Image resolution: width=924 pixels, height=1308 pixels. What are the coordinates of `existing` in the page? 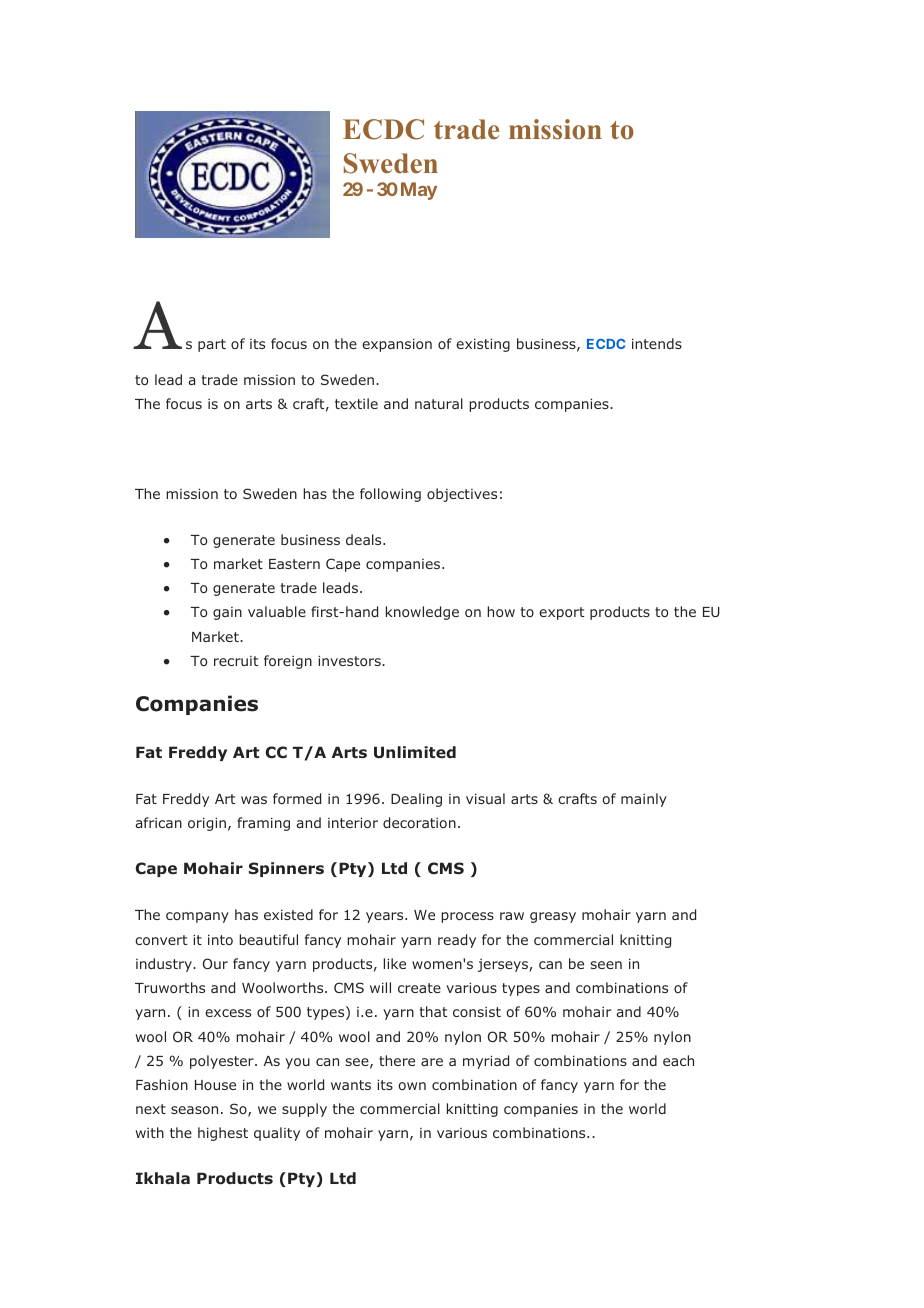 It's located at (483, 345).
